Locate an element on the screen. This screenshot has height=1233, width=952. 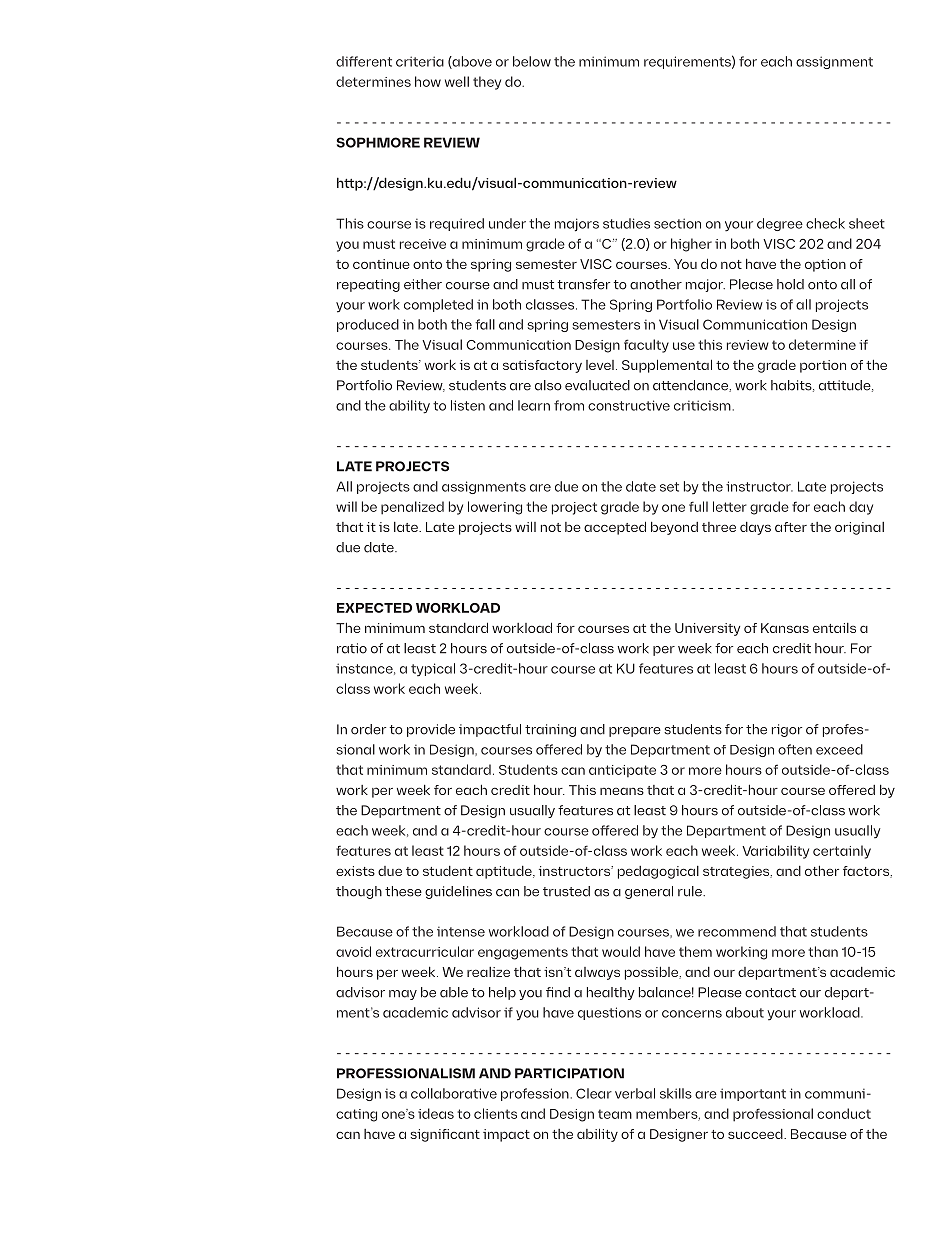
conduct is located at coordinates (844, 1113).
